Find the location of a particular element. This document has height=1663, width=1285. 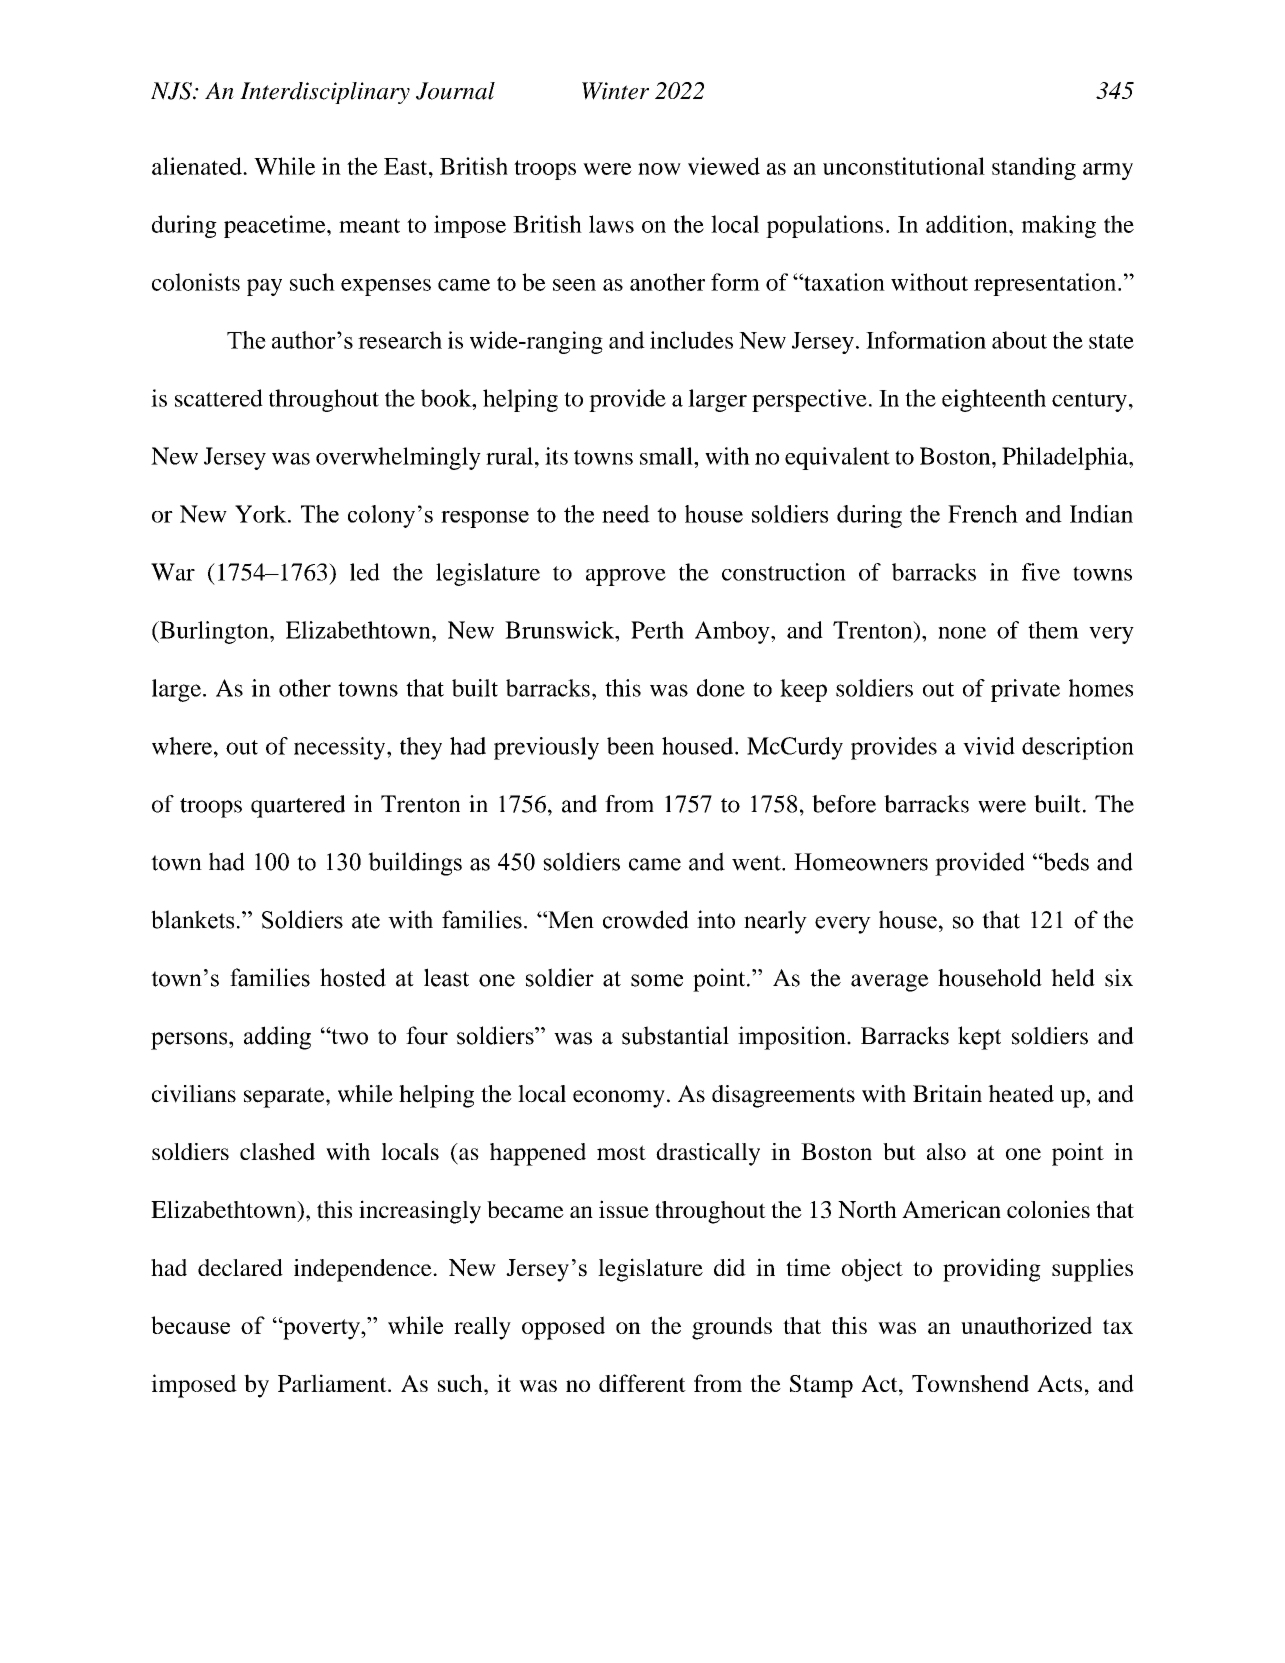

small is located at coordinates (667, 456).
